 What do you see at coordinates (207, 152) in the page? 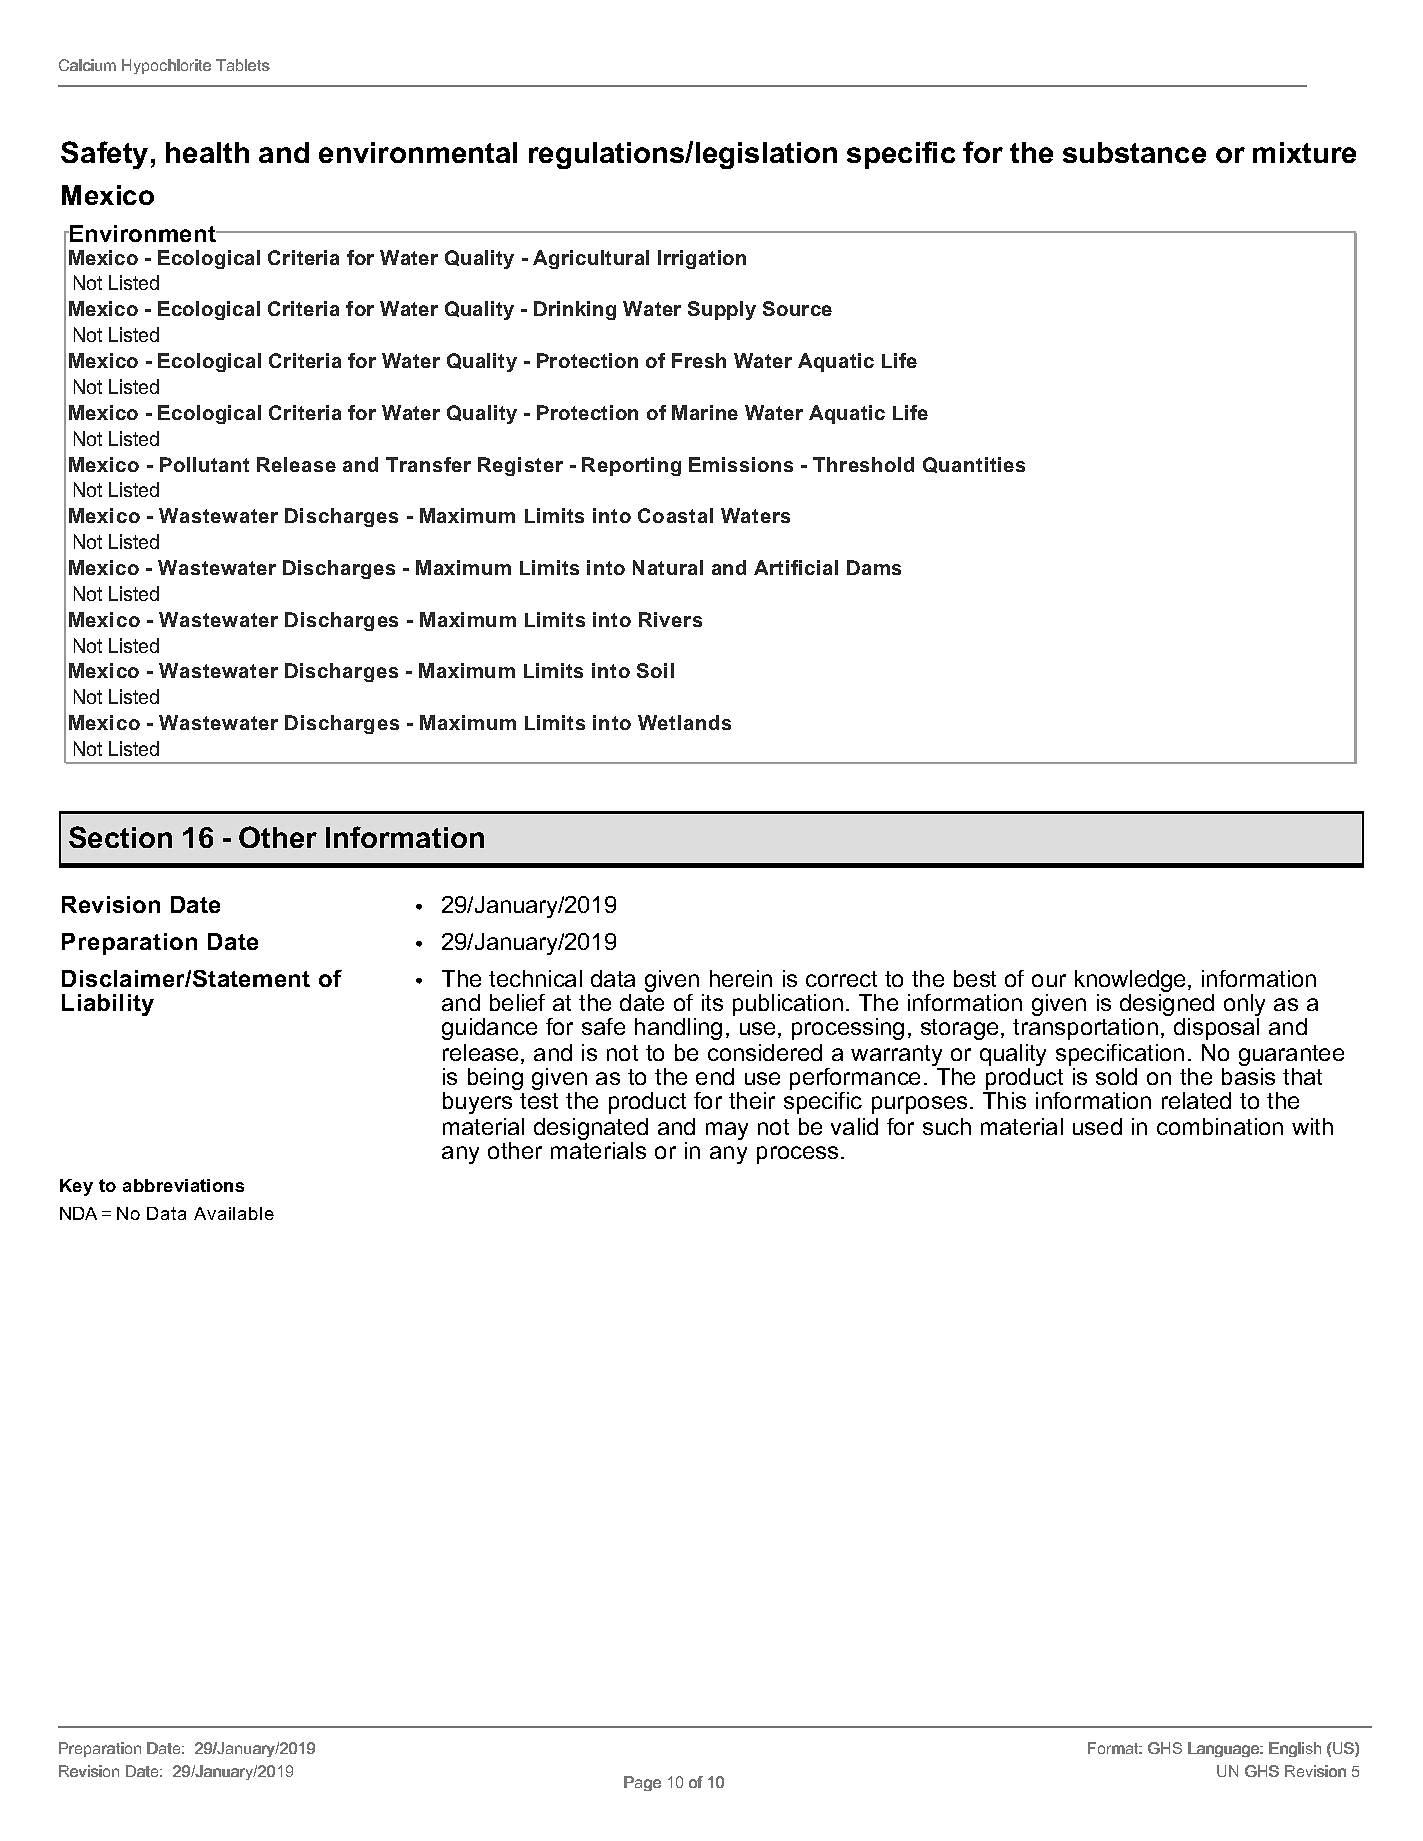
I see `health` at bounding box center [207, 152].
